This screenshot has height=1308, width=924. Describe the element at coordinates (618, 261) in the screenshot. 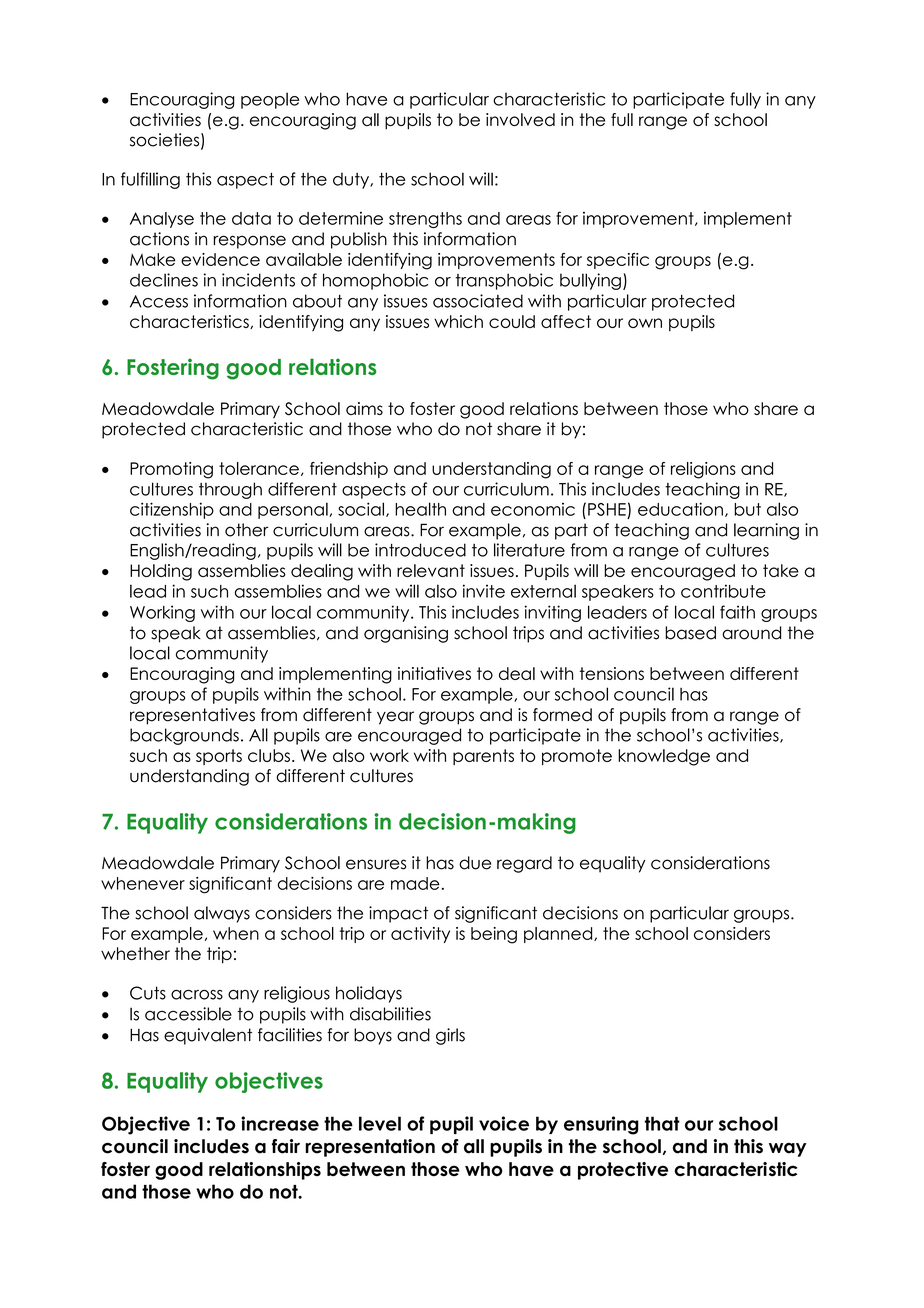

I see `specific` at that location.
